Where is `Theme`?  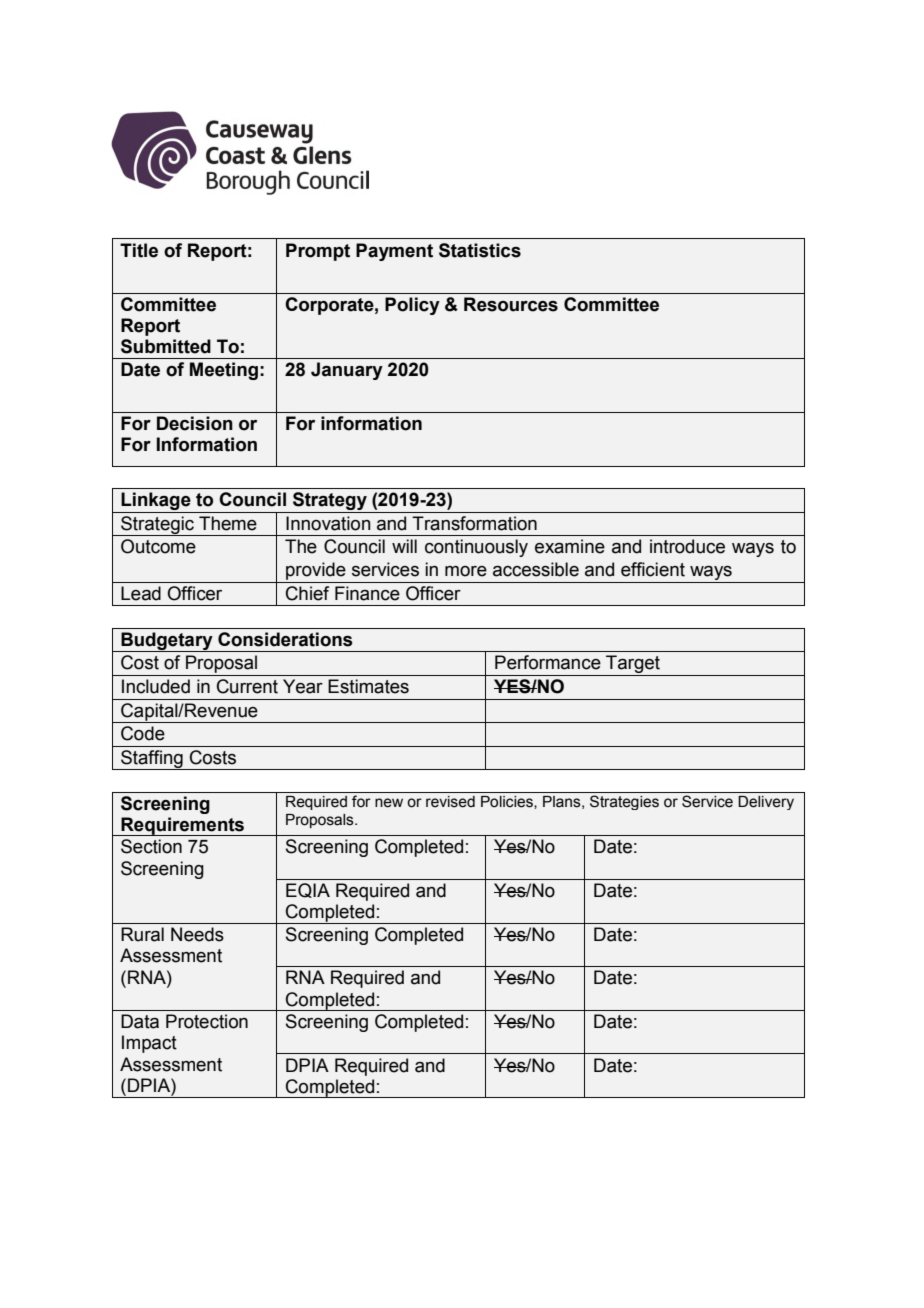 Theme is located at coordinates (228, 523).
